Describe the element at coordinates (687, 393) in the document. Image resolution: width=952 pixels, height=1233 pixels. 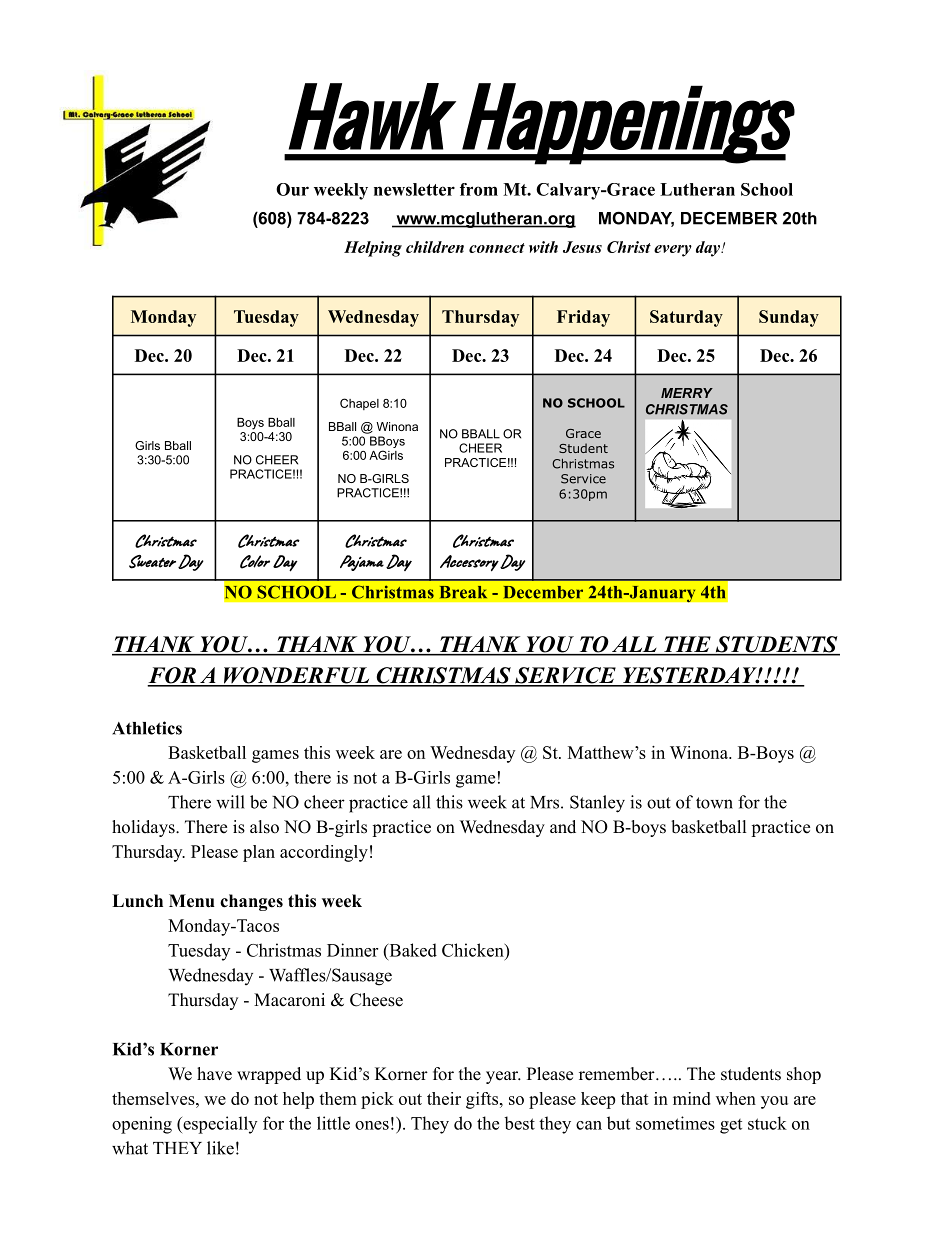
I see `MERRY` at that location.
